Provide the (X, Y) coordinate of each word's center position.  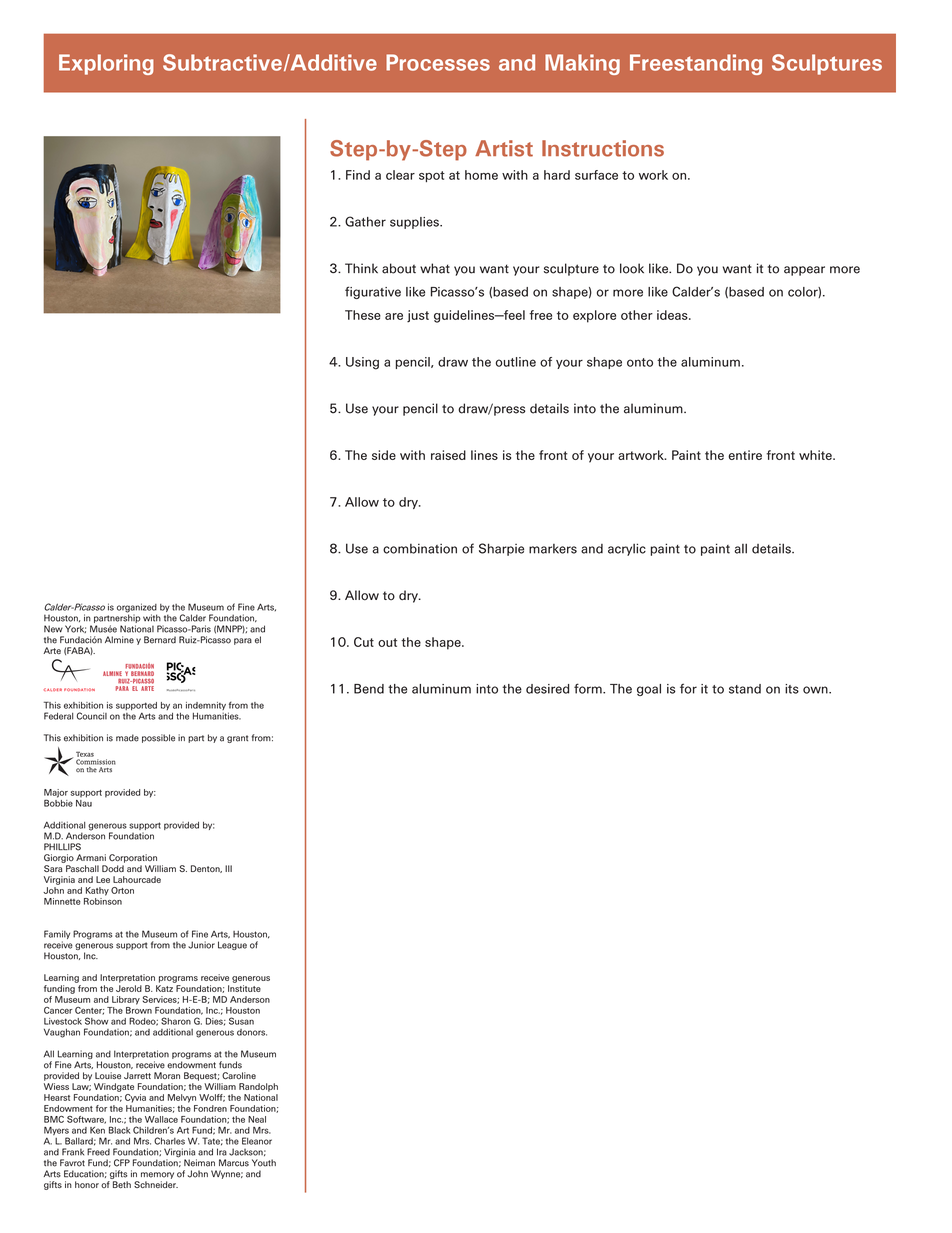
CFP (122, 1163)
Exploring (106, 64)
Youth (264, 1163)
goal (649, 690)
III (228, 868)
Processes (438, 62)
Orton (122, 890)
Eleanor (257, 1141)
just (418, 316)
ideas (673, 315)
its (792, 689)
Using (362, 363)
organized (137, 609)
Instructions (603, 148)
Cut (364, 642)
